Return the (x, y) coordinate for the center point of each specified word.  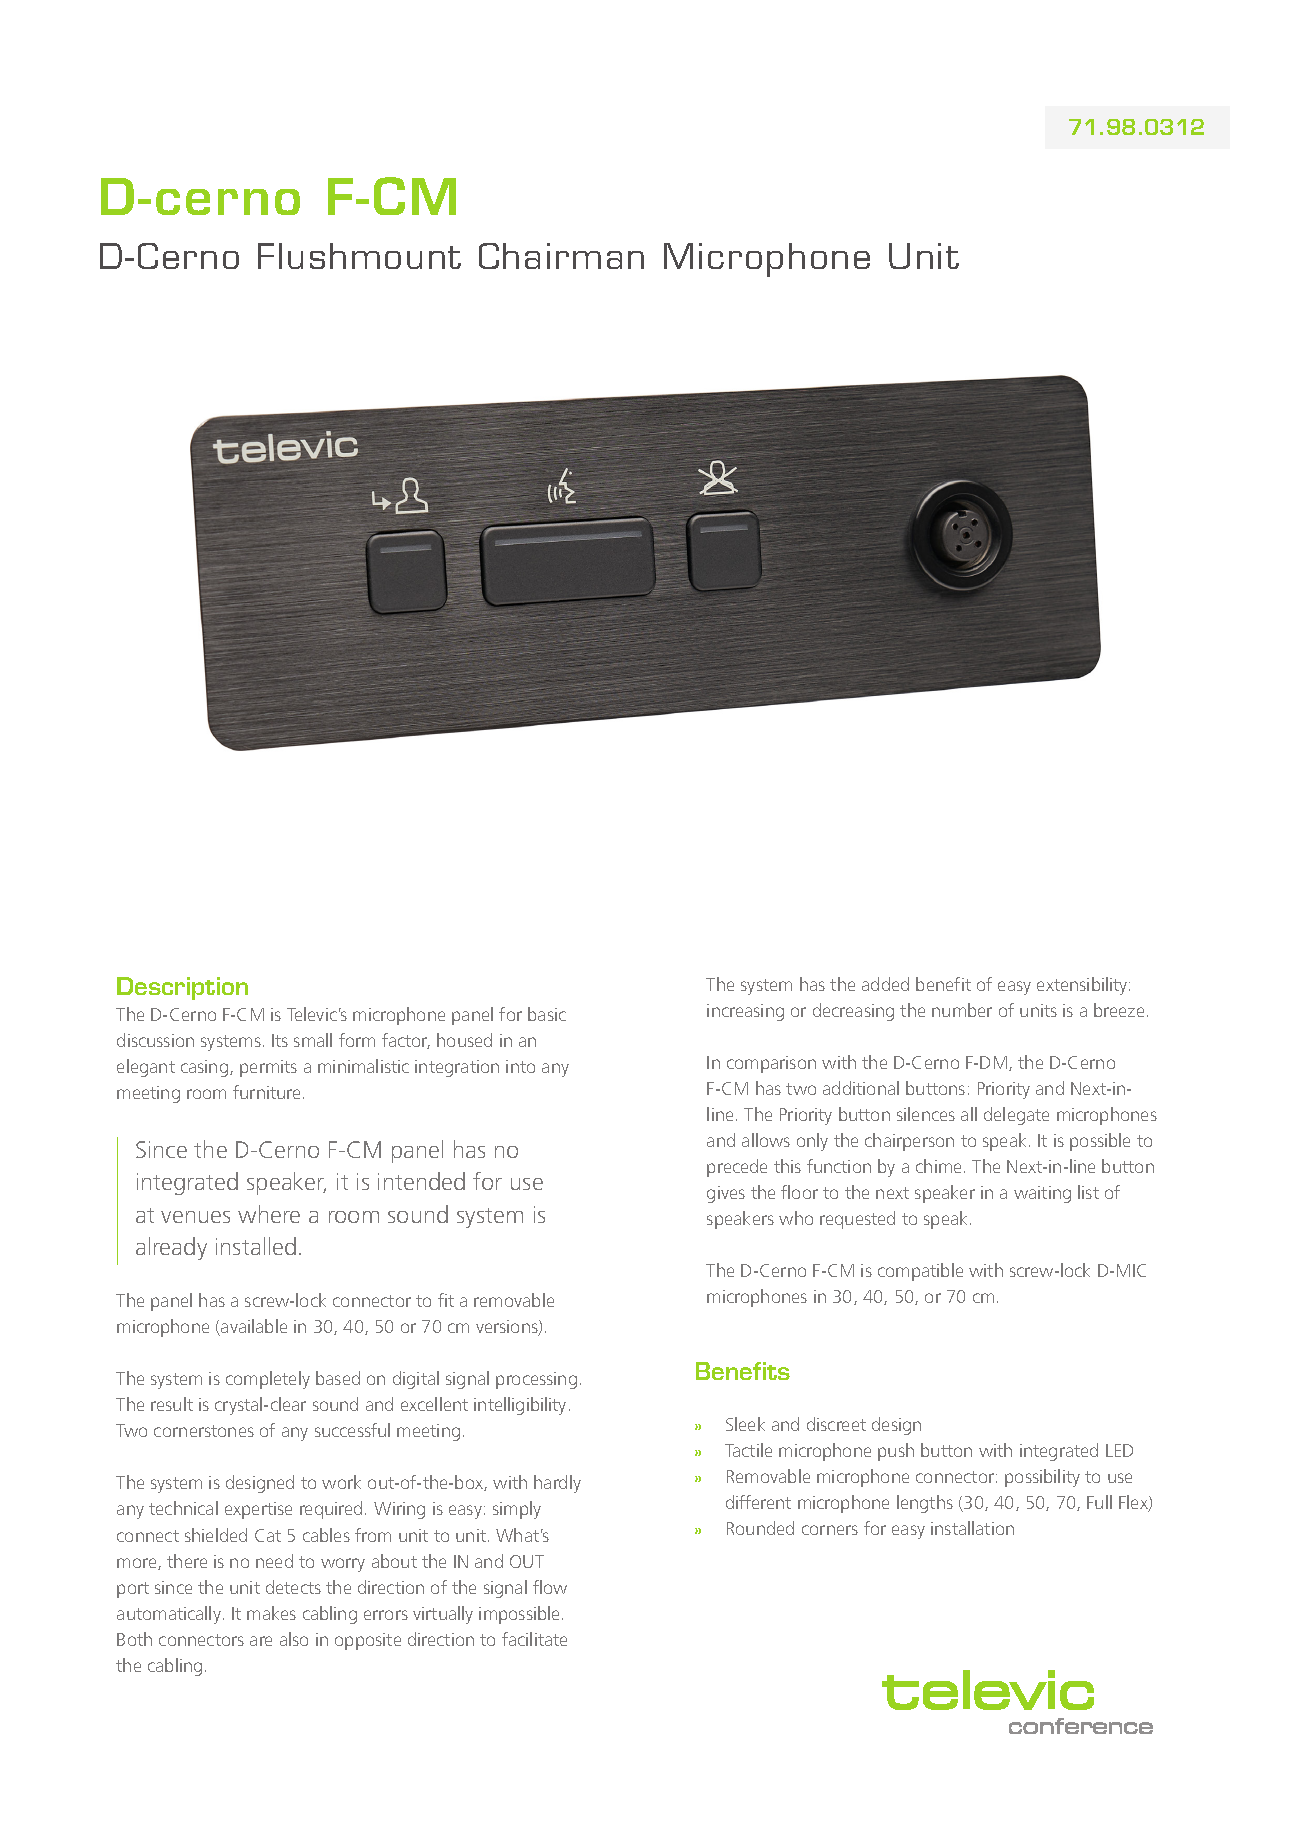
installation (972, 1528)
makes (271, 1613)
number (962, 1010)
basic (547, 1014)
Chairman (561, 256)
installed (256, 1246)
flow (550, 1587)
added (885, 984)
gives (726, 1194)
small (313, 1040)
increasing (745, 1012)
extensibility (1083, 986)
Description (182, 988)
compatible (920, 1272)
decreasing (853, 1012)
